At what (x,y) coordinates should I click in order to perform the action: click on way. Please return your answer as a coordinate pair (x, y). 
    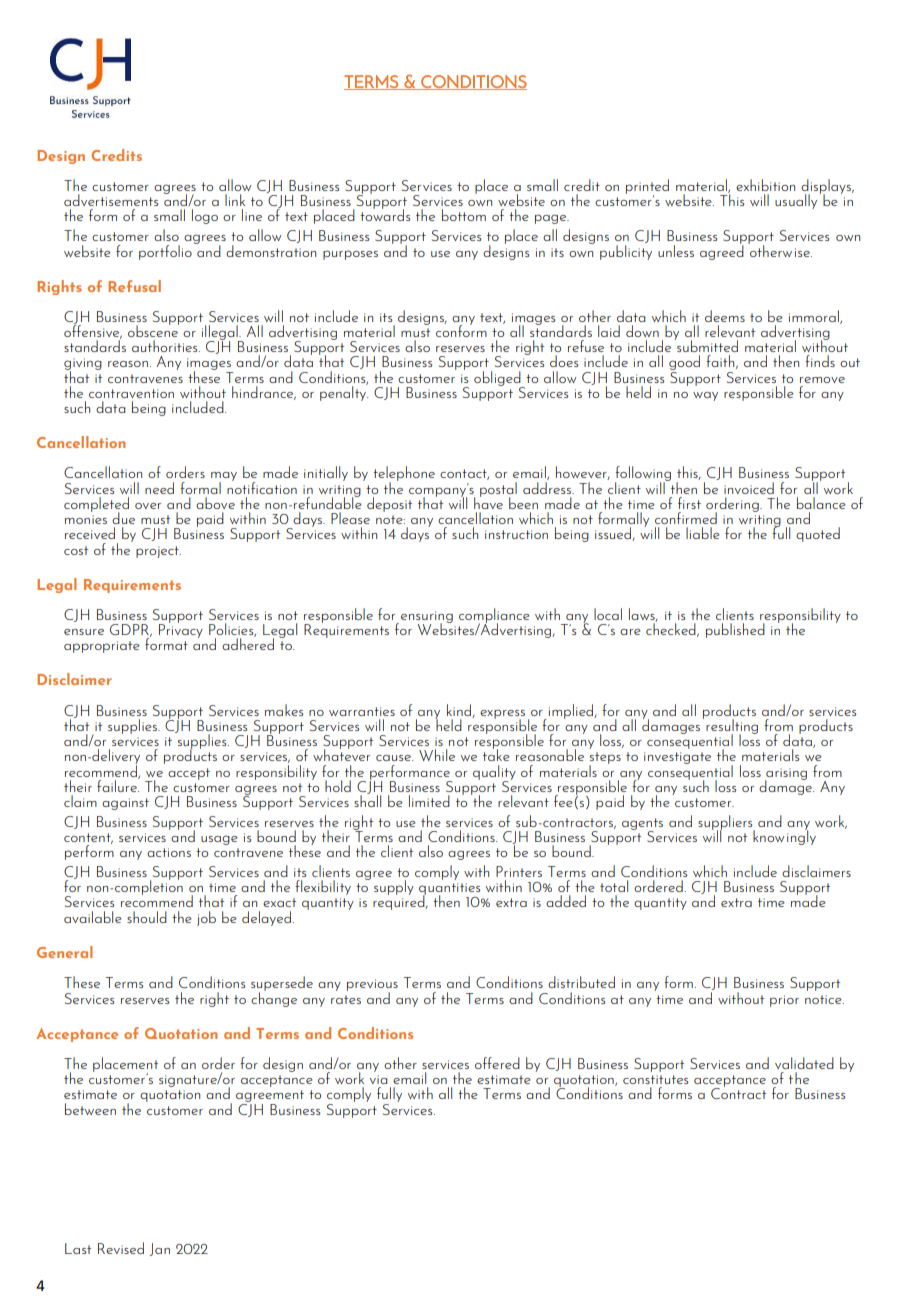
    Looking at the image, I should click on (705, 396).
